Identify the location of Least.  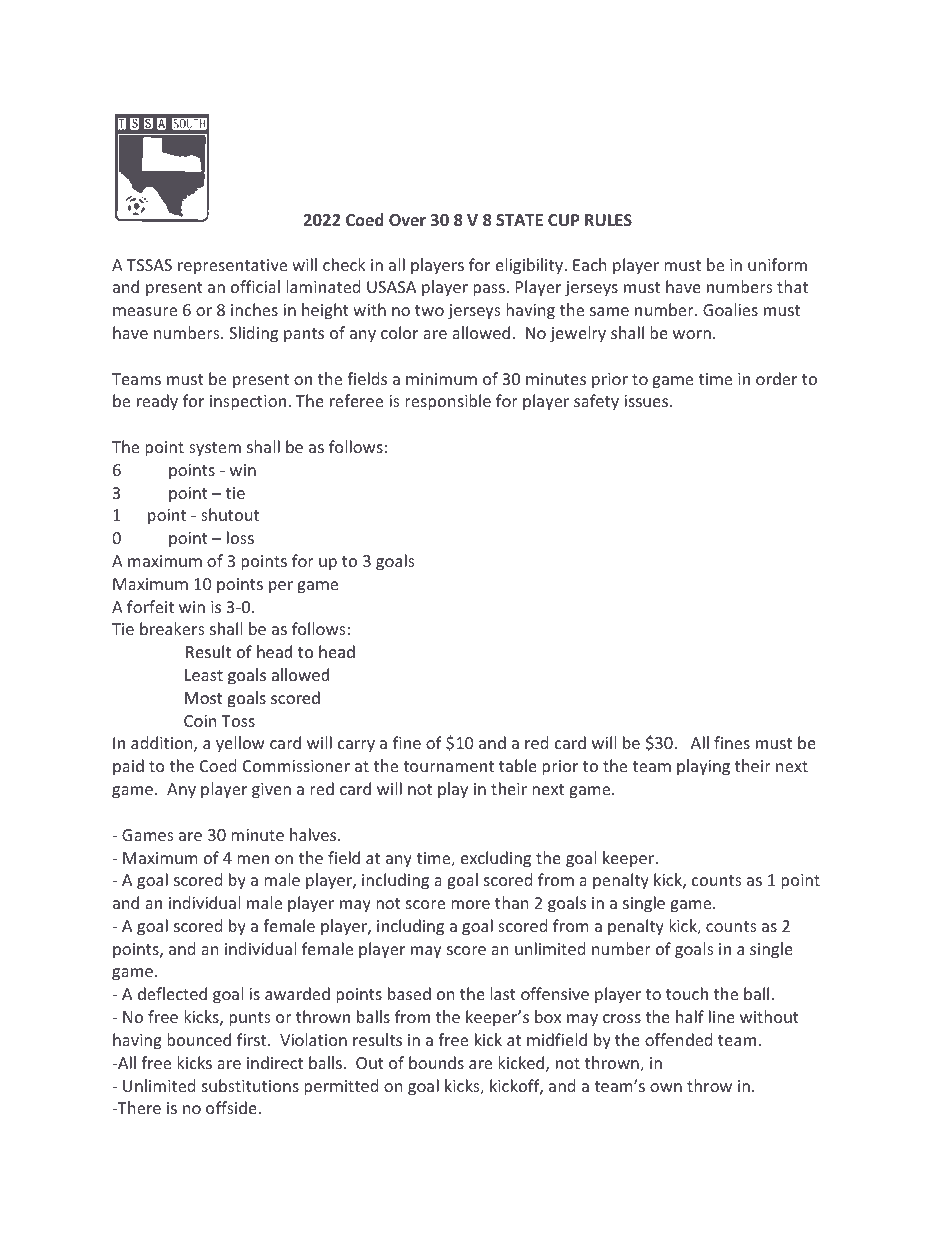
(204, 675).
